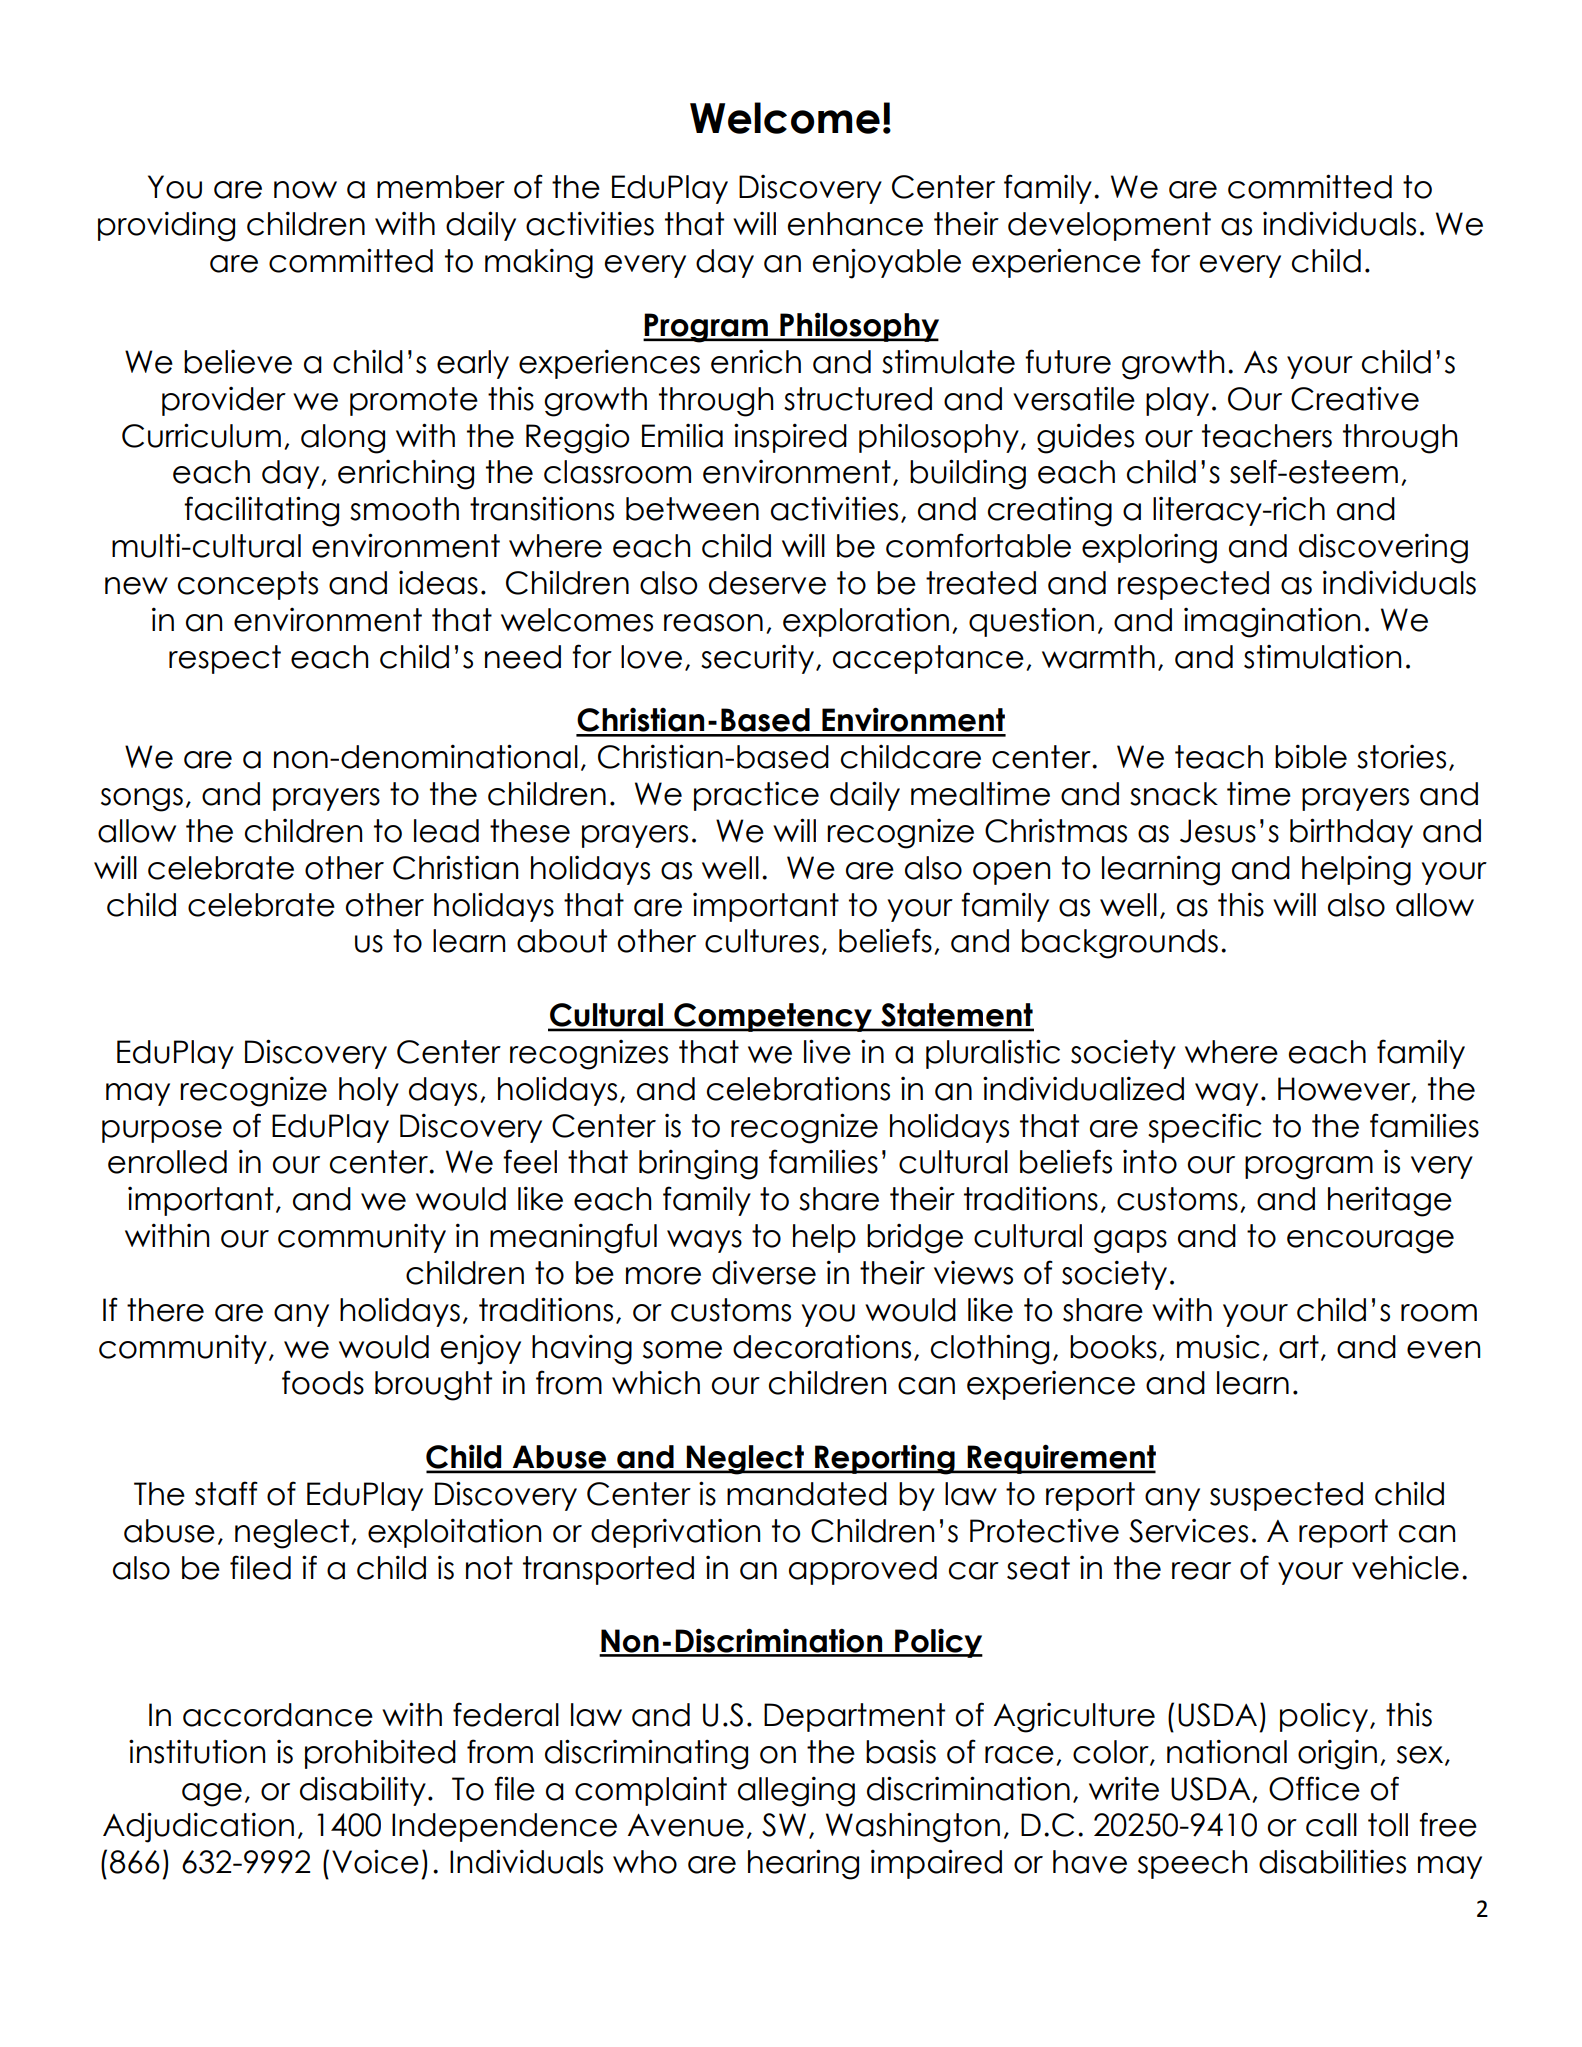  What do you see at coordinates (807, 1494) in the screenshot?
I see `mandated` at bounding box center [807, 1494].
